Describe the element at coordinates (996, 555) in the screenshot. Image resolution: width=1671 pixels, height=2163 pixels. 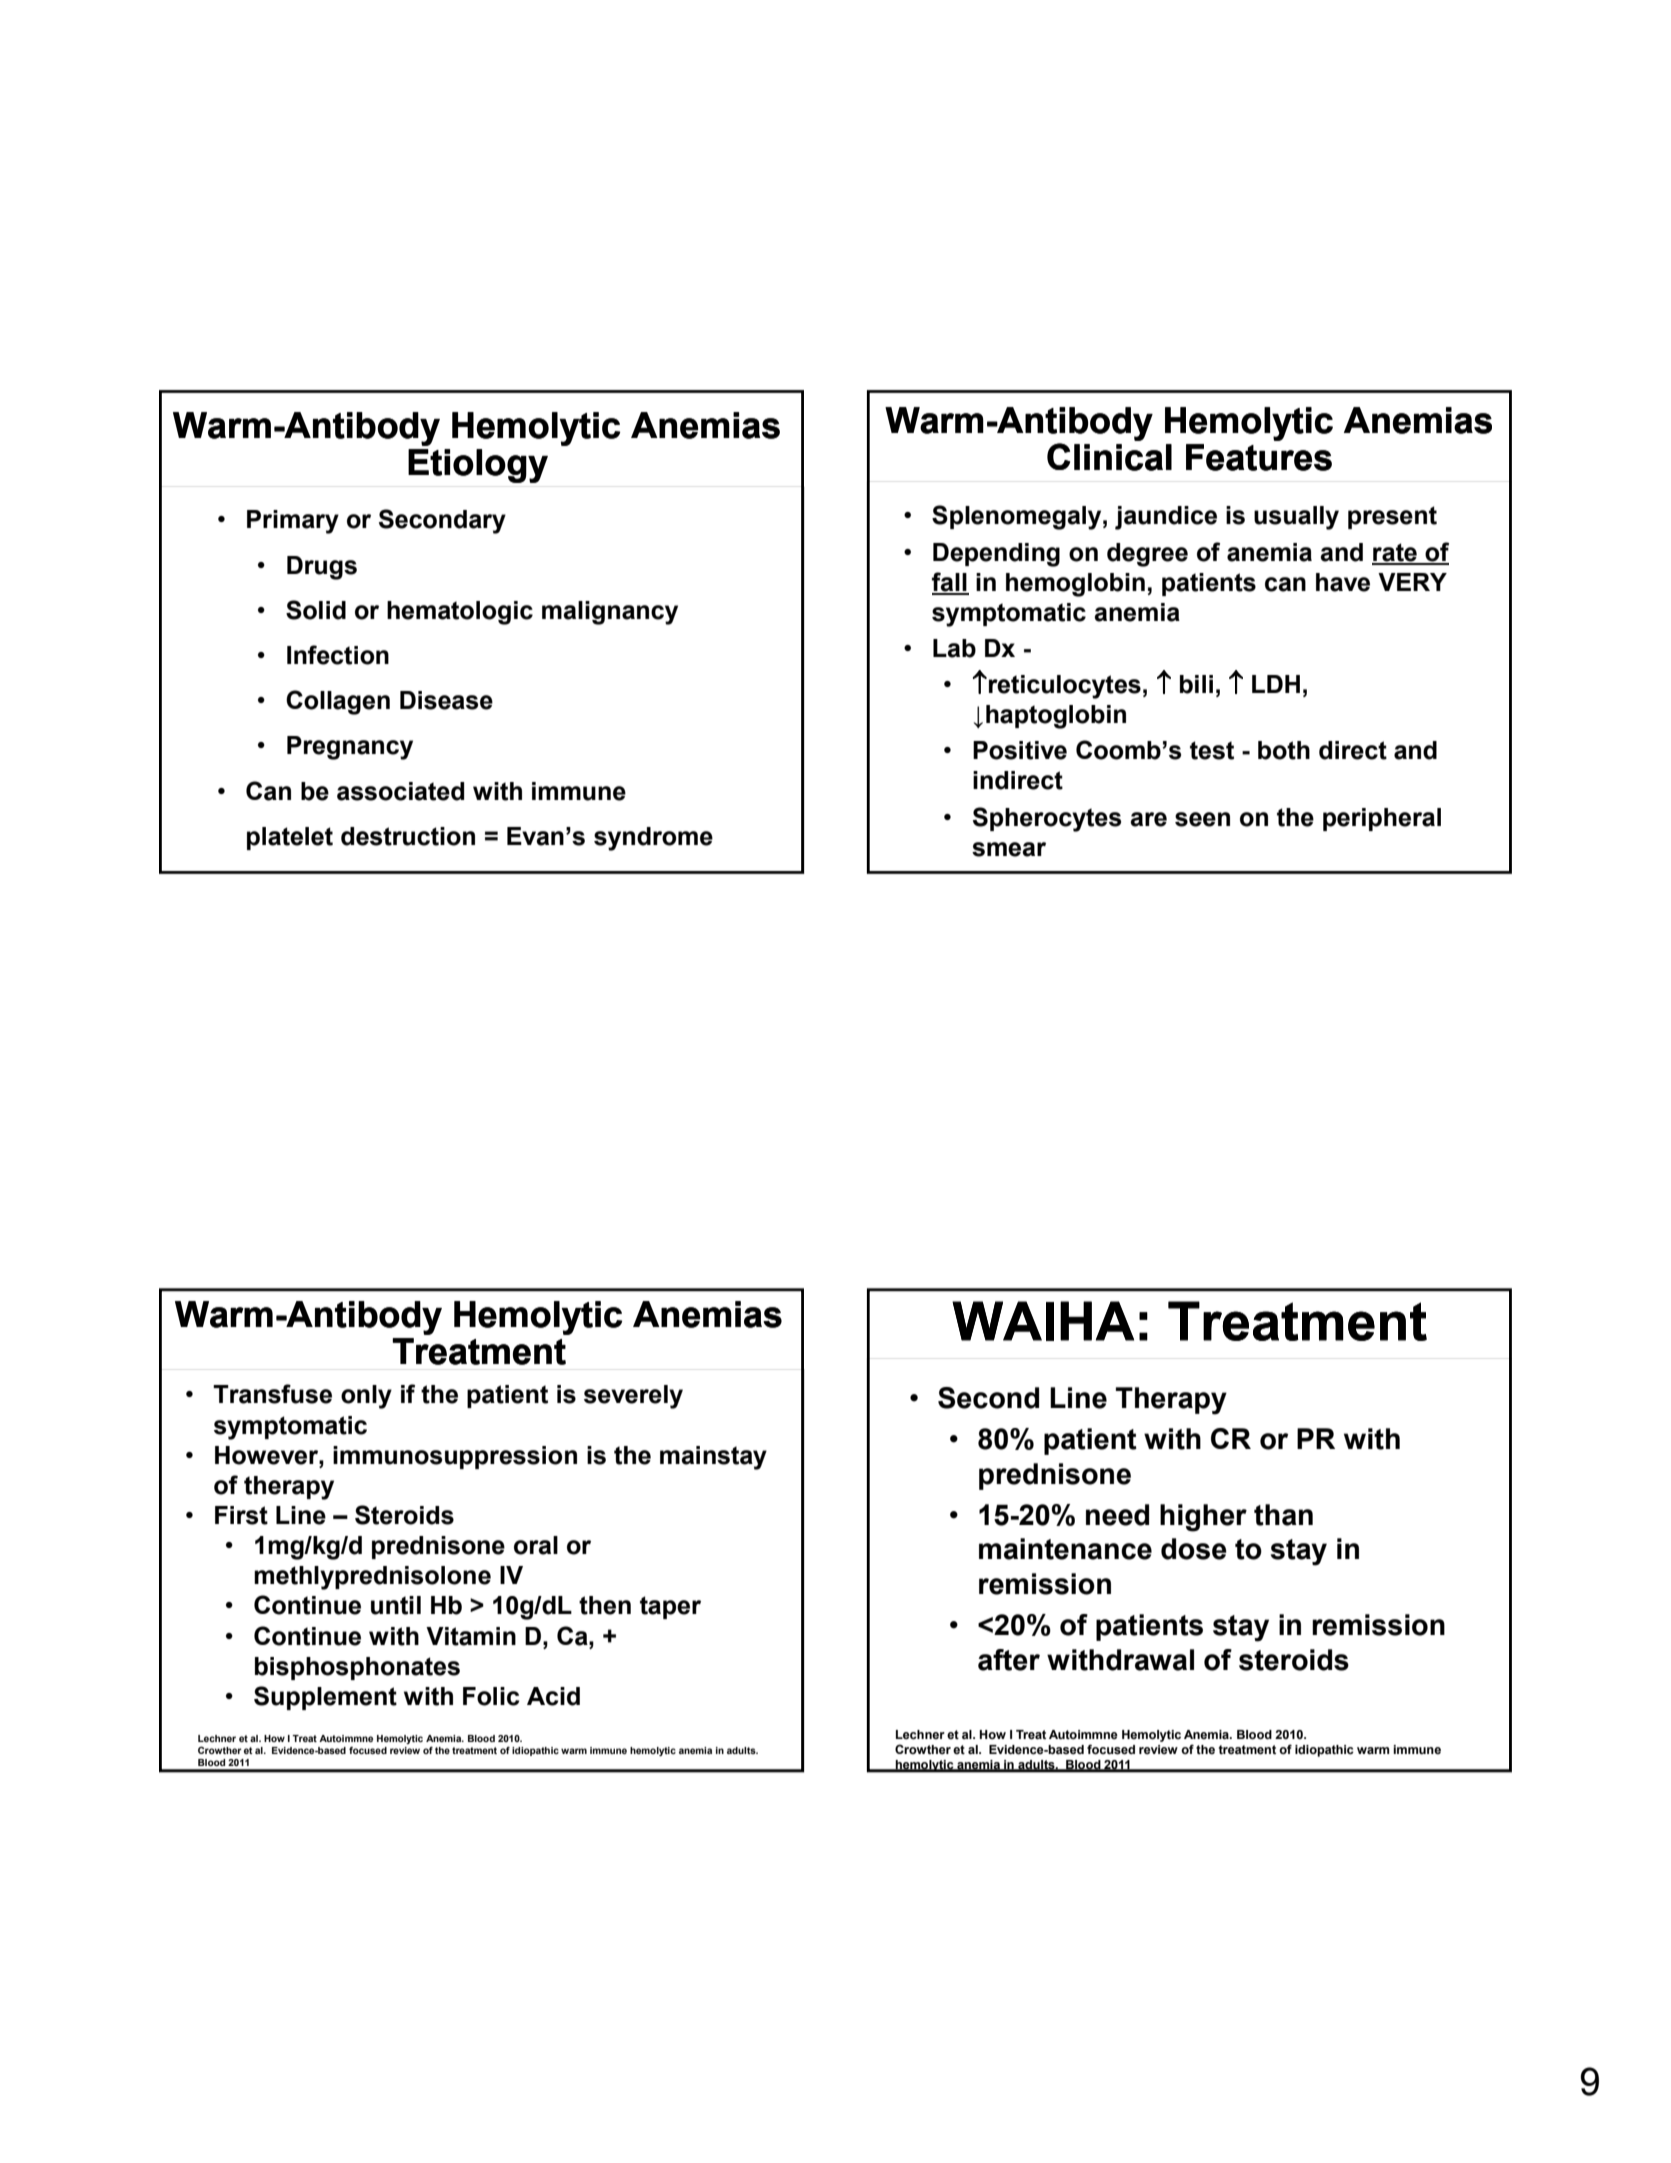
I see `Depending` at that location.
